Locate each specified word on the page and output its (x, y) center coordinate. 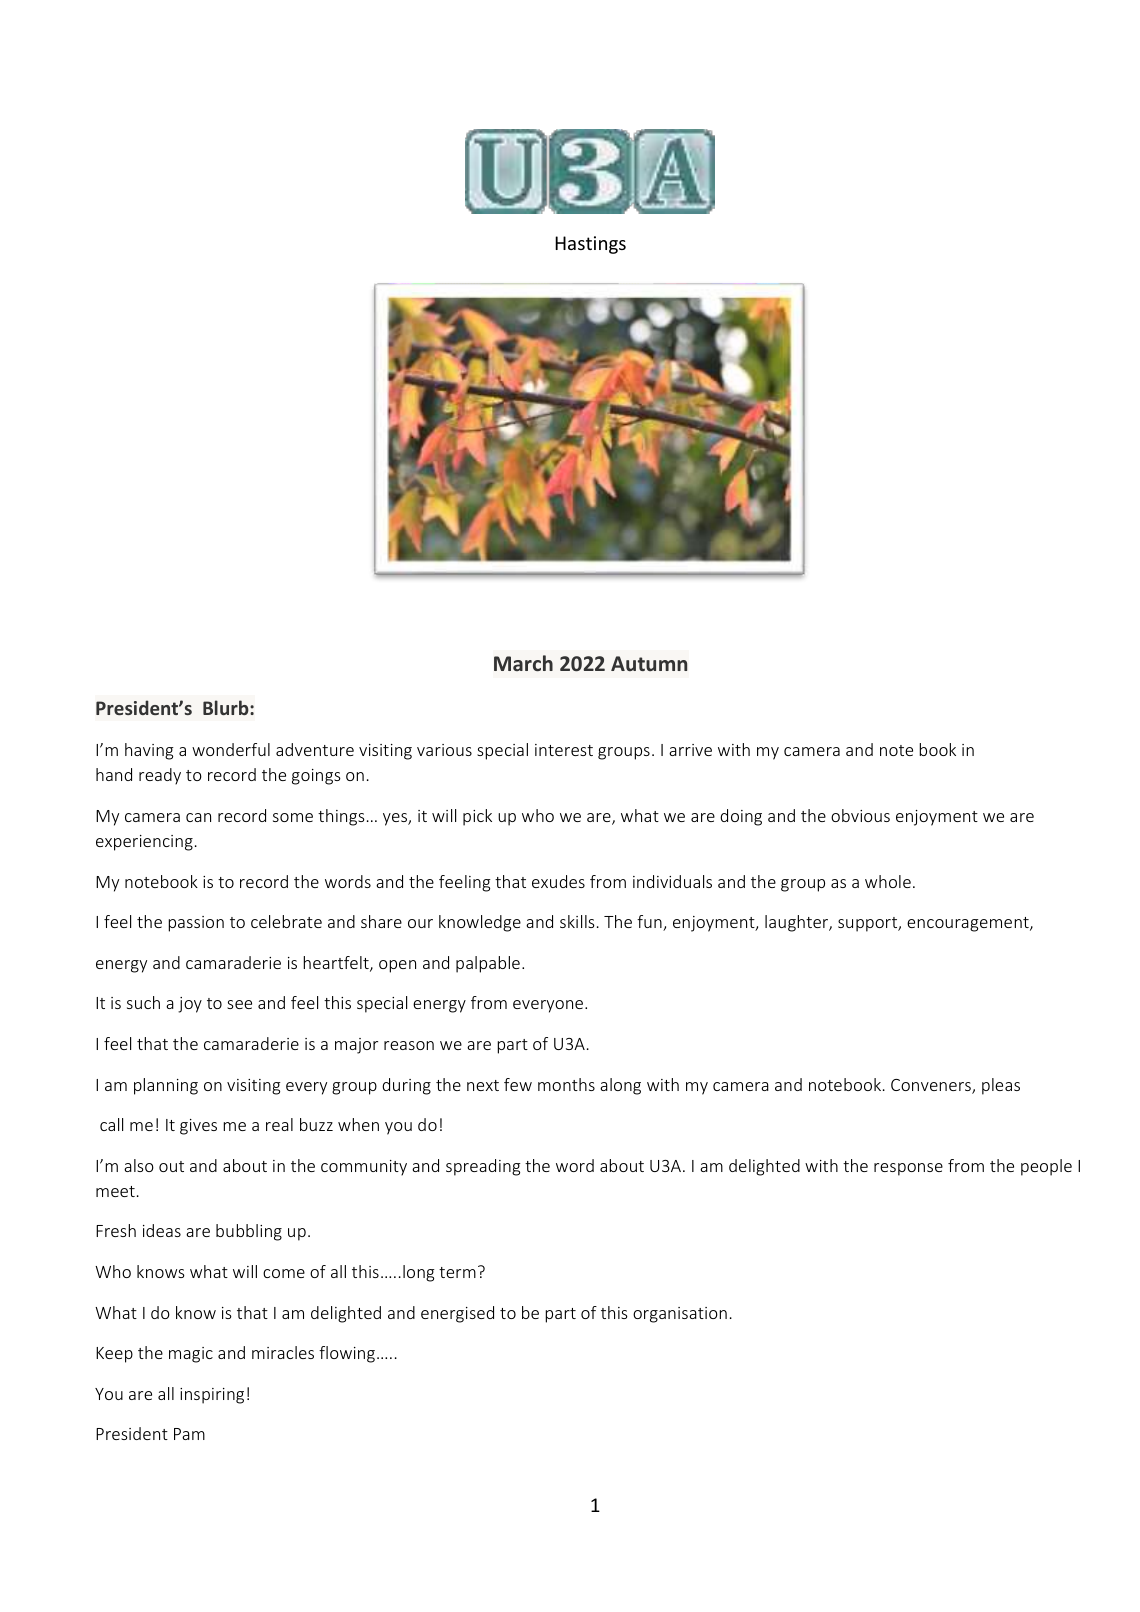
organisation (680, 1315)
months (566, 1084)
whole (888, 881)
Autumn (649, 663)
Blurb (227, 707)
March (523, 663)
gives (198, 1127)
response (908, 1169)
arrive (690, 750)
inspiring (212, 1396)
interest (564, 750)
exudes (558, 881)
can (198, 817)
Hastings (590, 245)
